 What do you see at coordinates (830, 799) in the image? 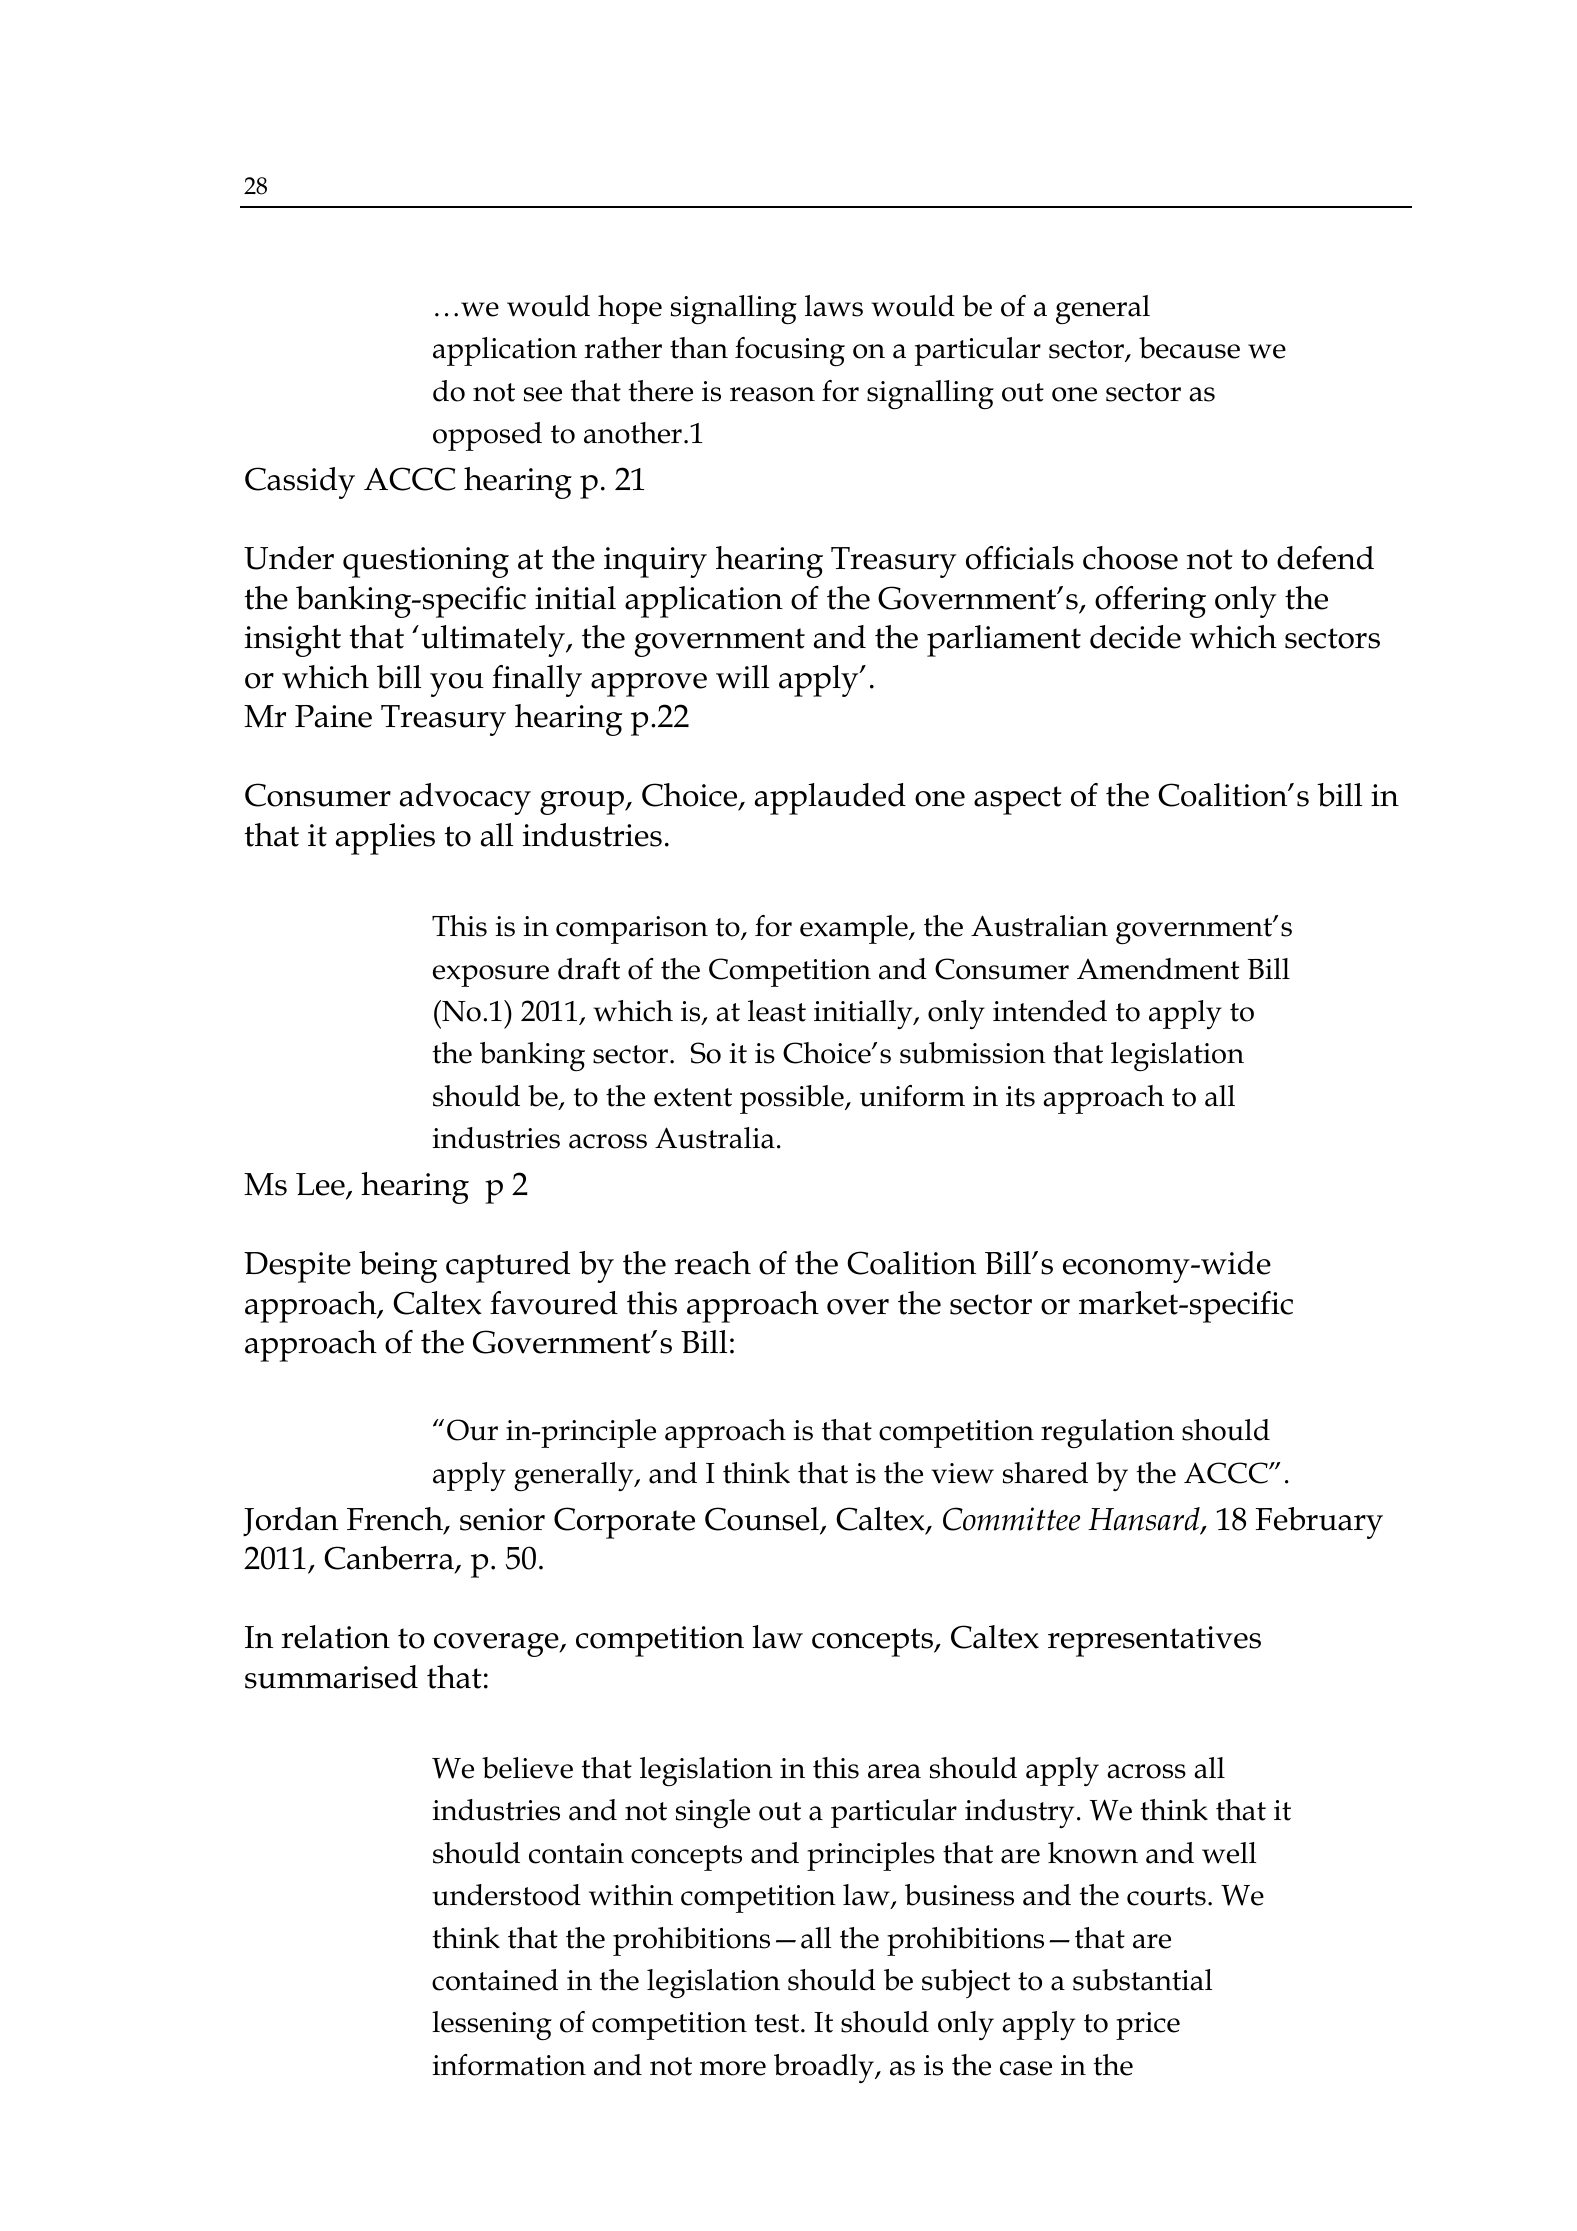
I see `applauded` at bounding box center [830, 799].
